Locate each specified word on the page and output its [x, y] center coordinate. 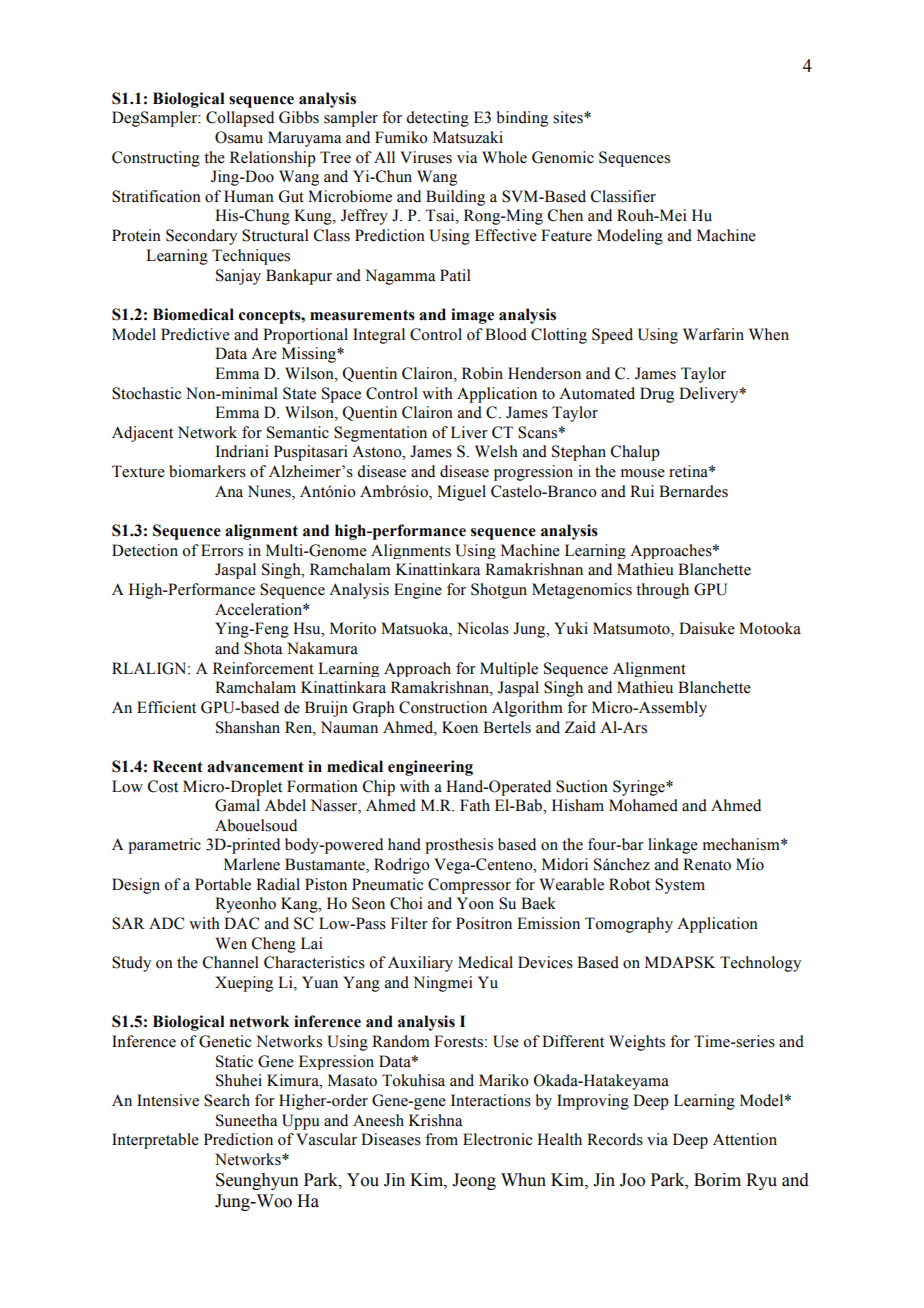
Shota [263, 648]
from [441, 1139]
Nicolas [483, 628]
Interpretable [155, 1141]
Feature [566, 235]
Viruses [426, 157]
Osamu [239, 137]
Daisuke [707, 628]
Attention [745, 1139]
